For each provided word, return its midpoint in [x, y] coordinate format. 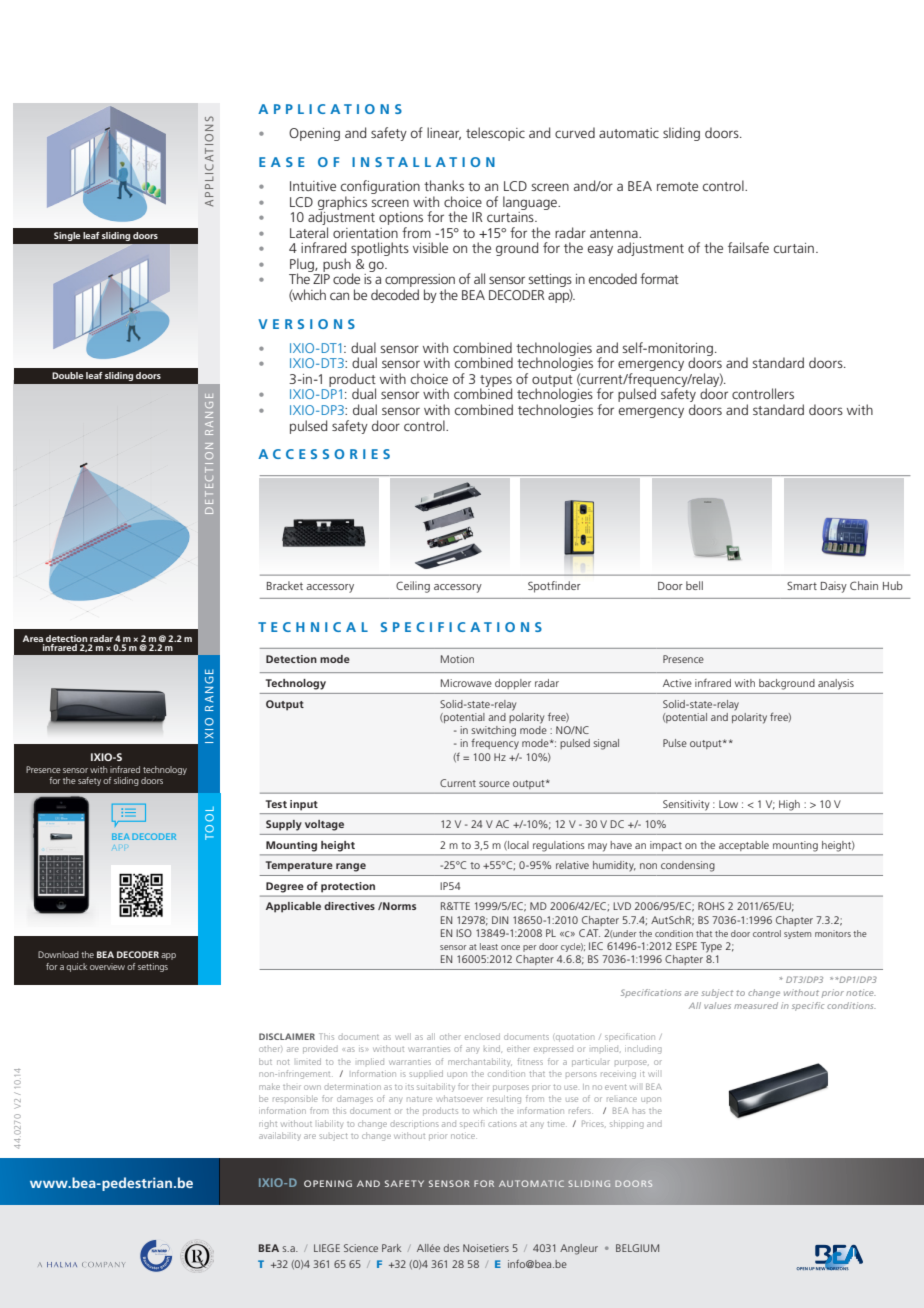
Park [391, 1248]
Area [33, 638]
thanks [444, 185]
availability [280, 1136]
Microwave [466, 683]
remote [677, 186]
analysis [836, 684]
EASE [282, 162]
